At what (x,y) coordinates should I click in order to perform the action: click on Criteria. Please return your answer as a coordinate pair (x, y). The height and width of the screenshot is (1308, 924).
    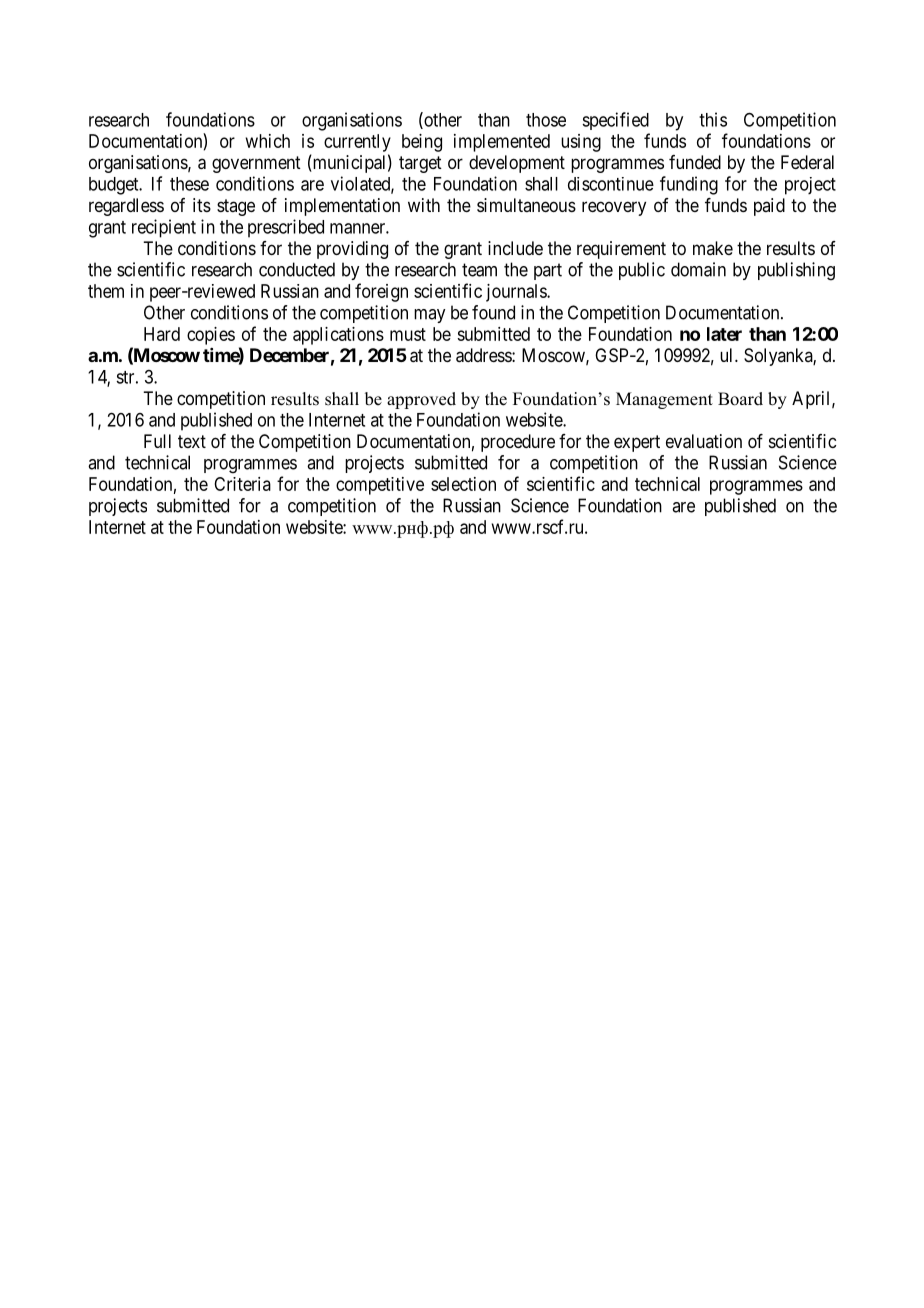
    Looking at the image, I should click on (242, 484).
